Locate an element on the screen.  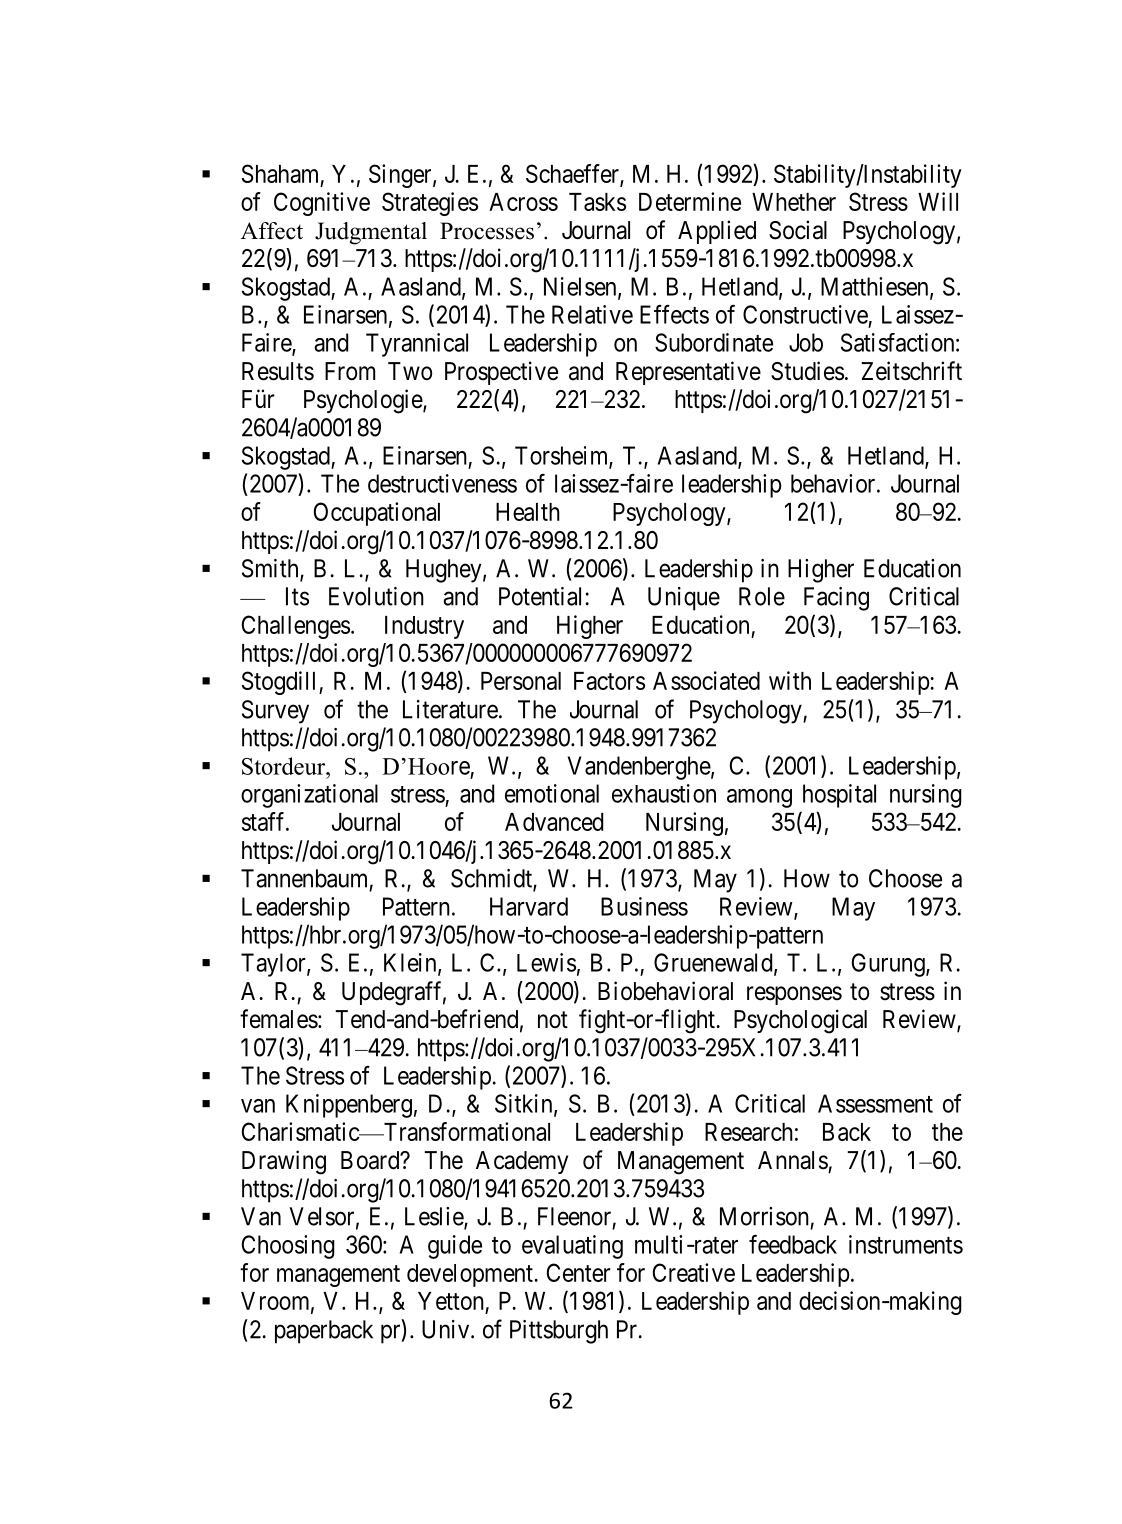
Facing is located at coordinates (836, 599).
